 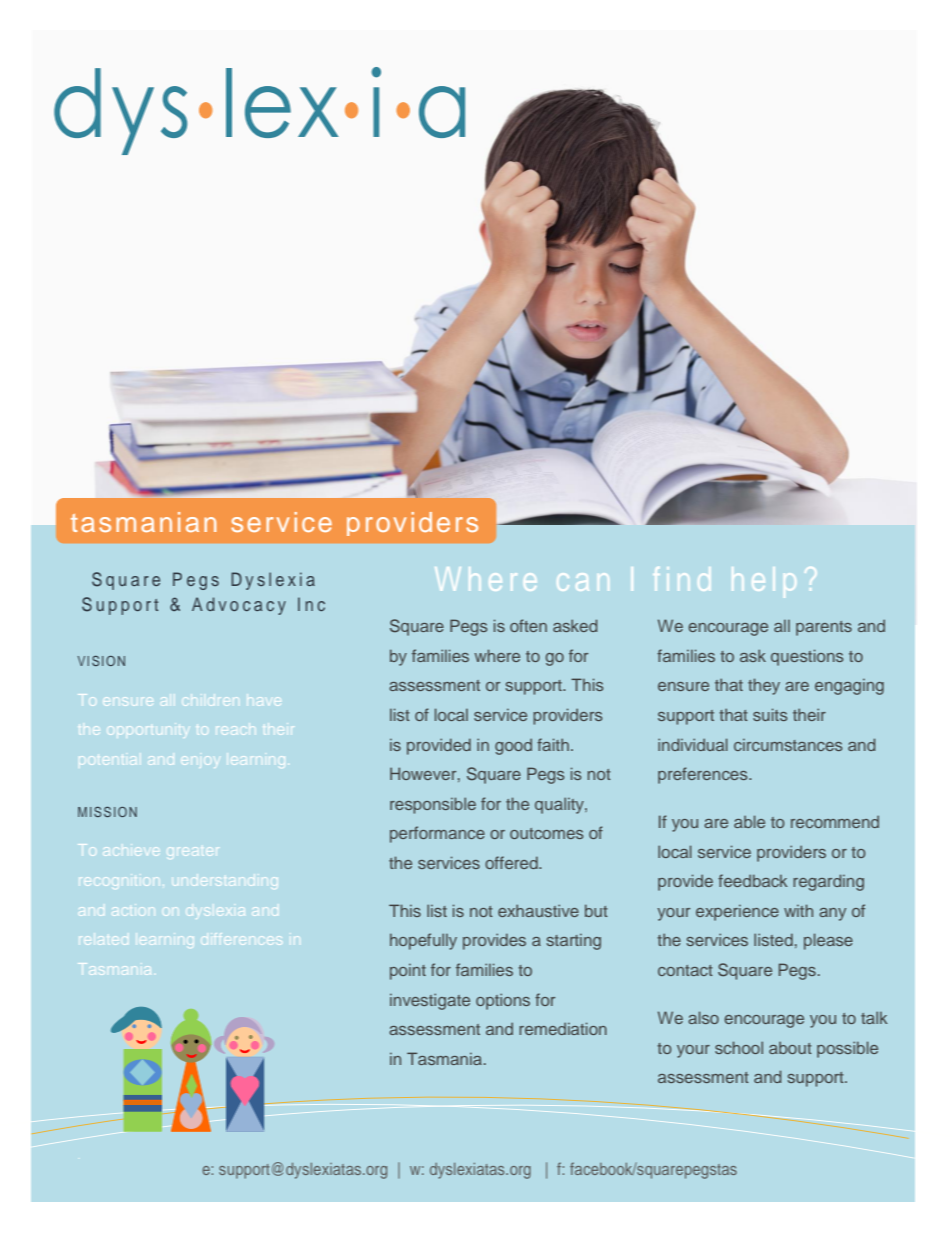 What do you see at coordinates (528, 625) in the screenshot?
I see `often` at bounding box center [528, 625].
